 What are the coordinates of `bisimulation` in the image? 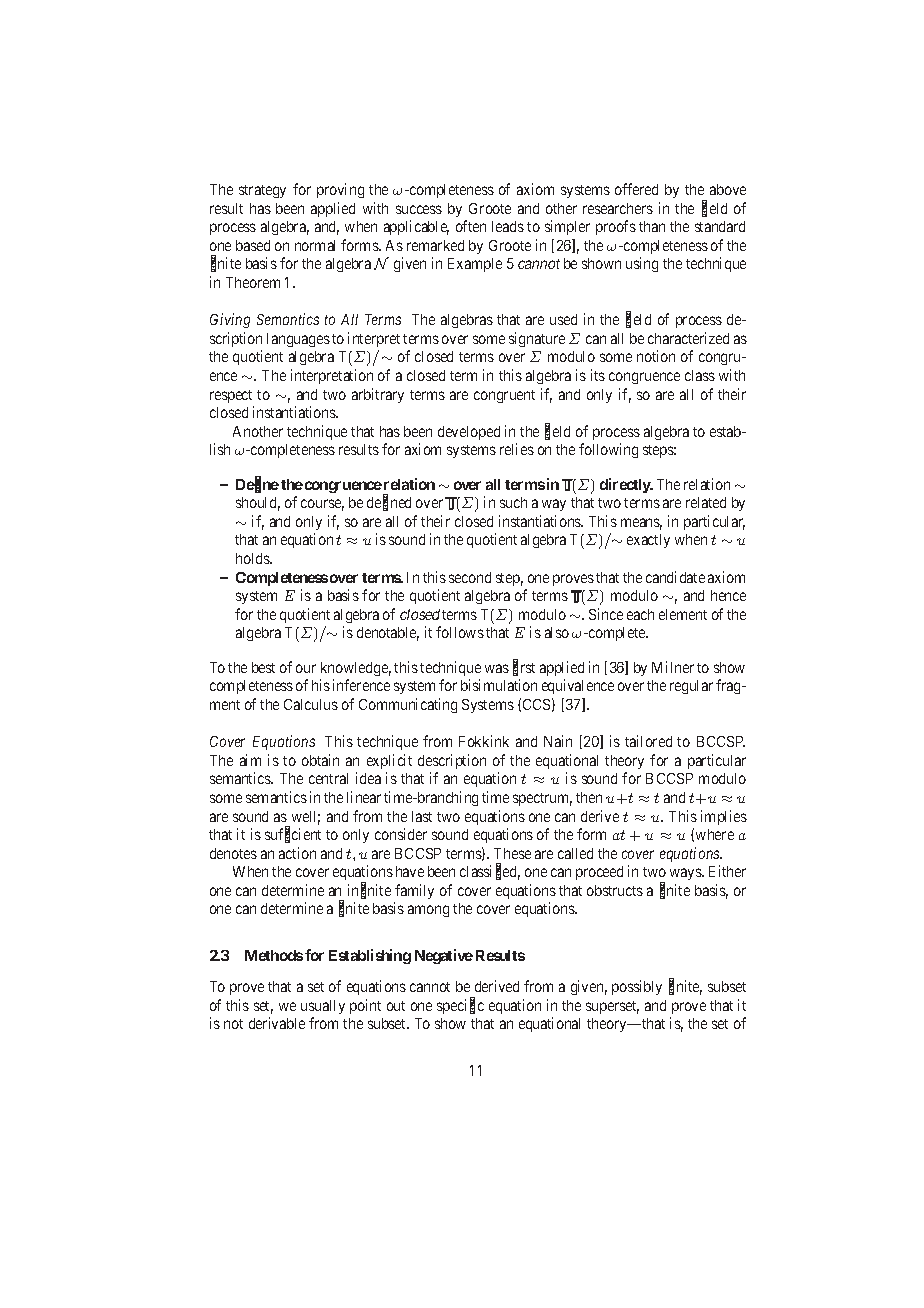 It's located at (499, 685).
